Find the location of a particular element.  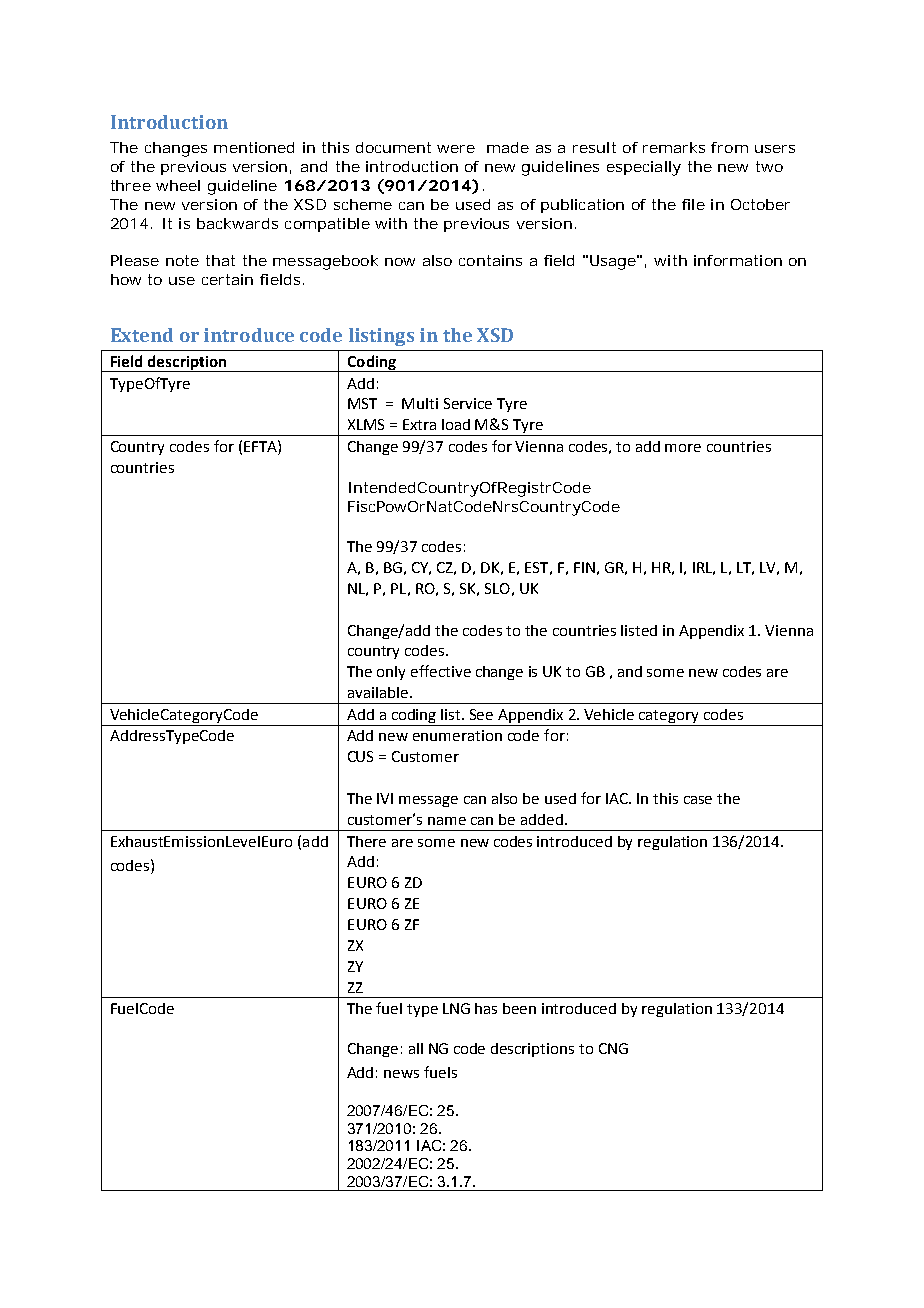

enumeration is located at coordinates (457, 735).
